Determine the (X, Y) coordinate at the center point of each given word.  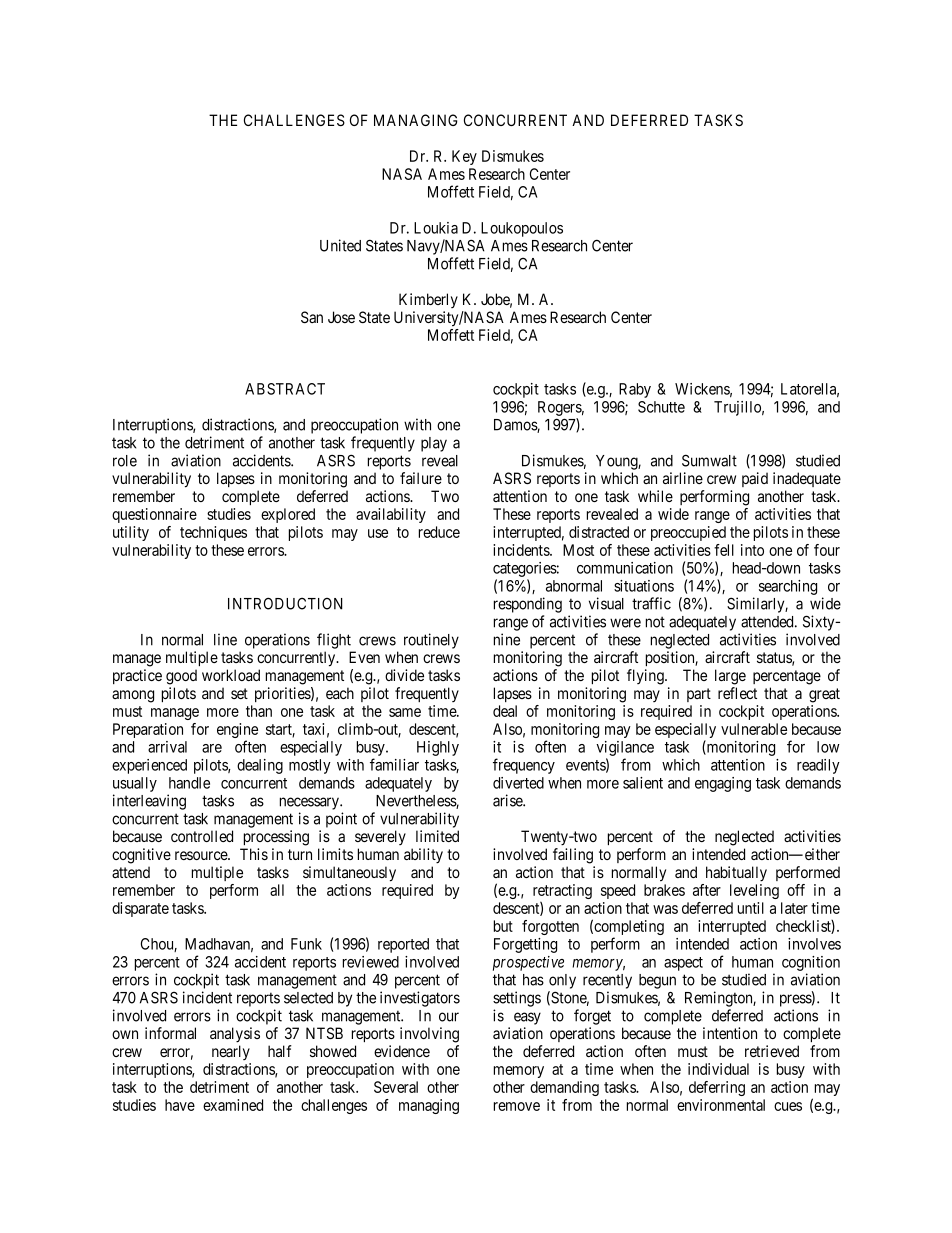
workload (231, 675)
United (340, 245)
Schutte (661, 407)
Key (464, 157)
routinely (431, 641)
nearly (231, 1052)
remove (517, 1106)
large (730, 677)
